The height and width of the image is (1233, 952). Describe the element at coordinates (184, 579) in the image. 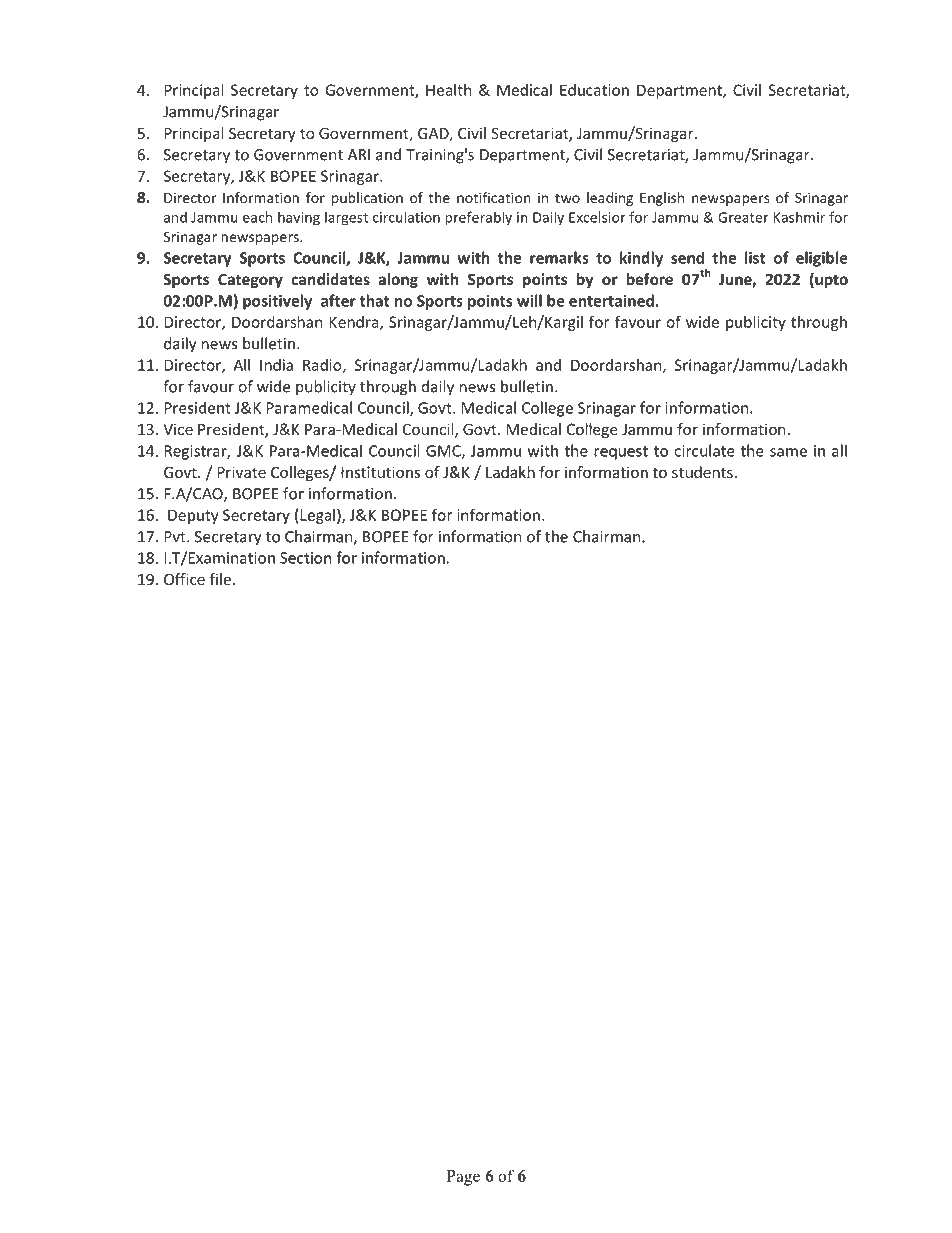

I see `Office` at that location.
